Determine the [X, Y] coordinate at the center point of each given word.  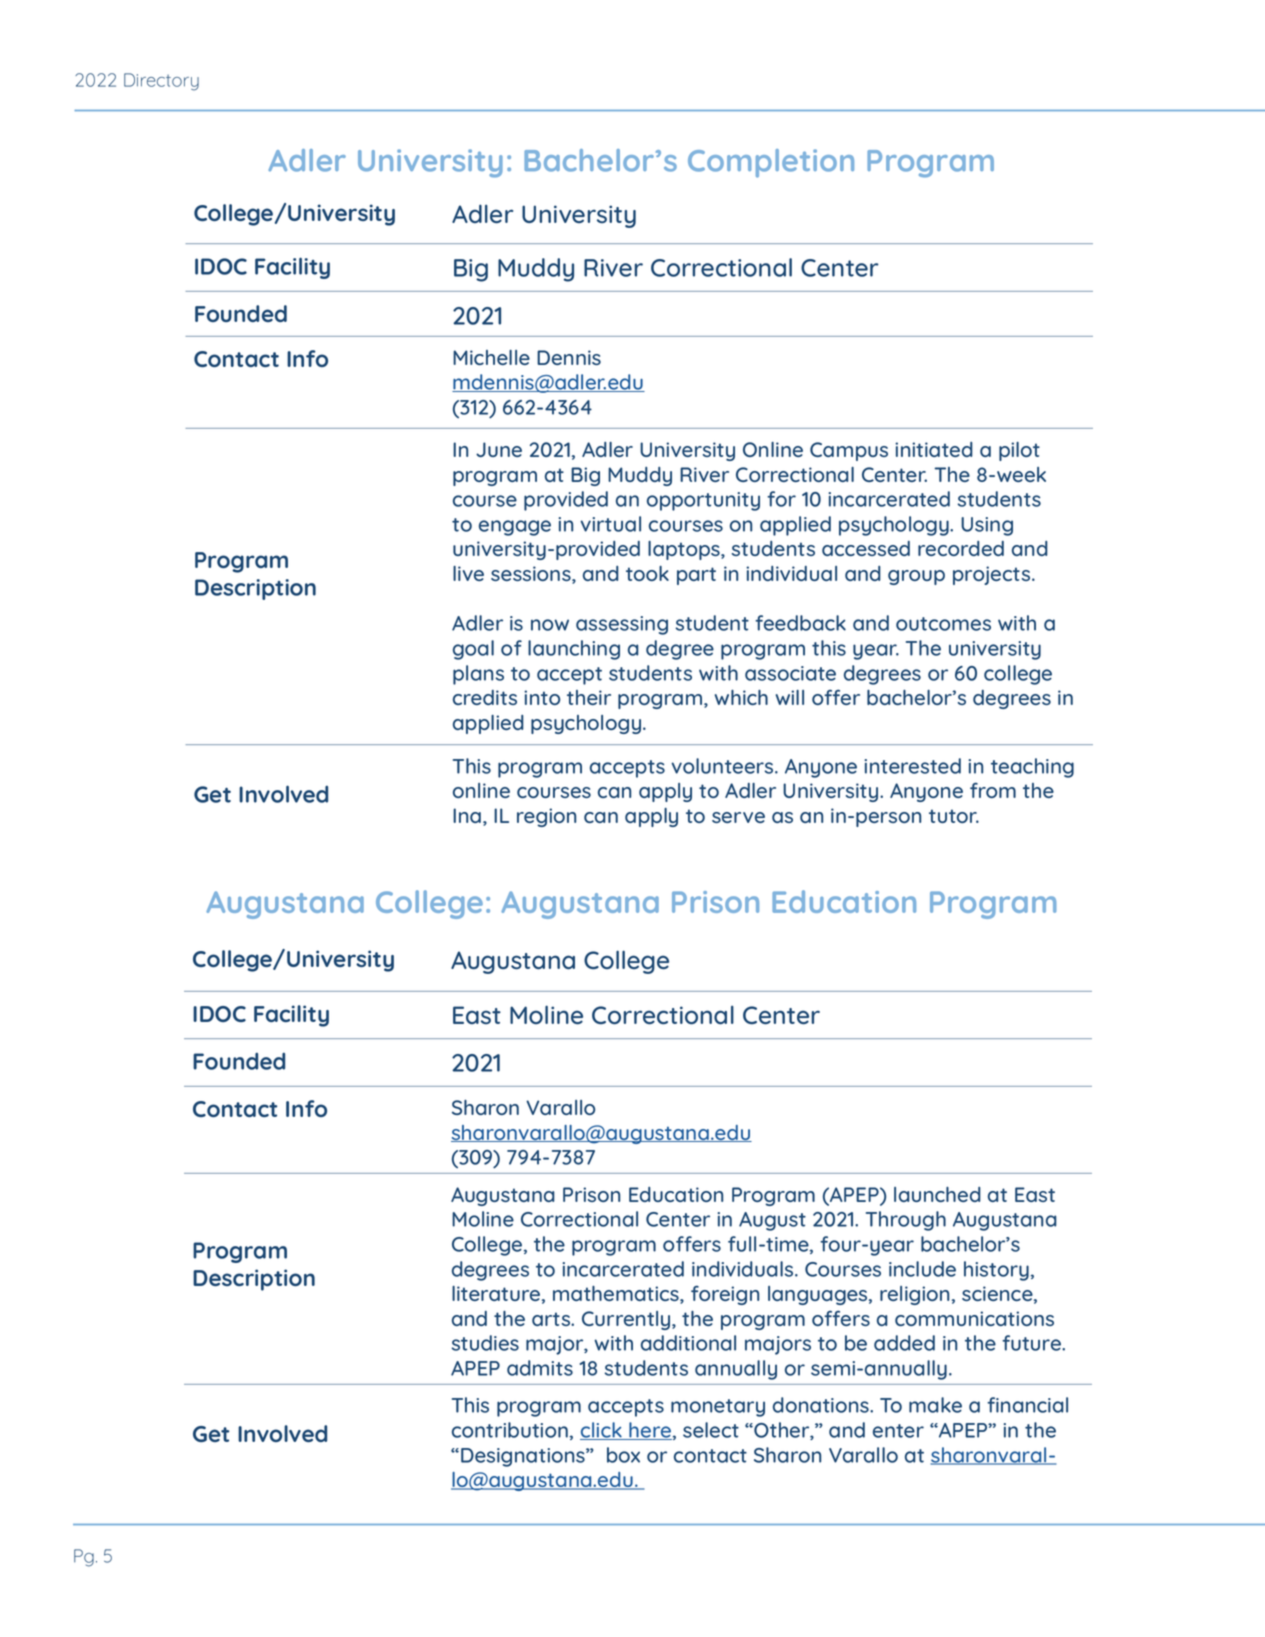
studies [485, 1343]
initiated [934, 449]
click [602, 1431]
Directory [161, 82]
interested [913, 766]
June [499, 449]
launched [937, 1194]
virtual [610, 524]
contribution [510, 1430]
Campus [849, 451]
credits [485, 697]
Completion [771, 163]
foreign [725, 1295]
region [546, 817]
